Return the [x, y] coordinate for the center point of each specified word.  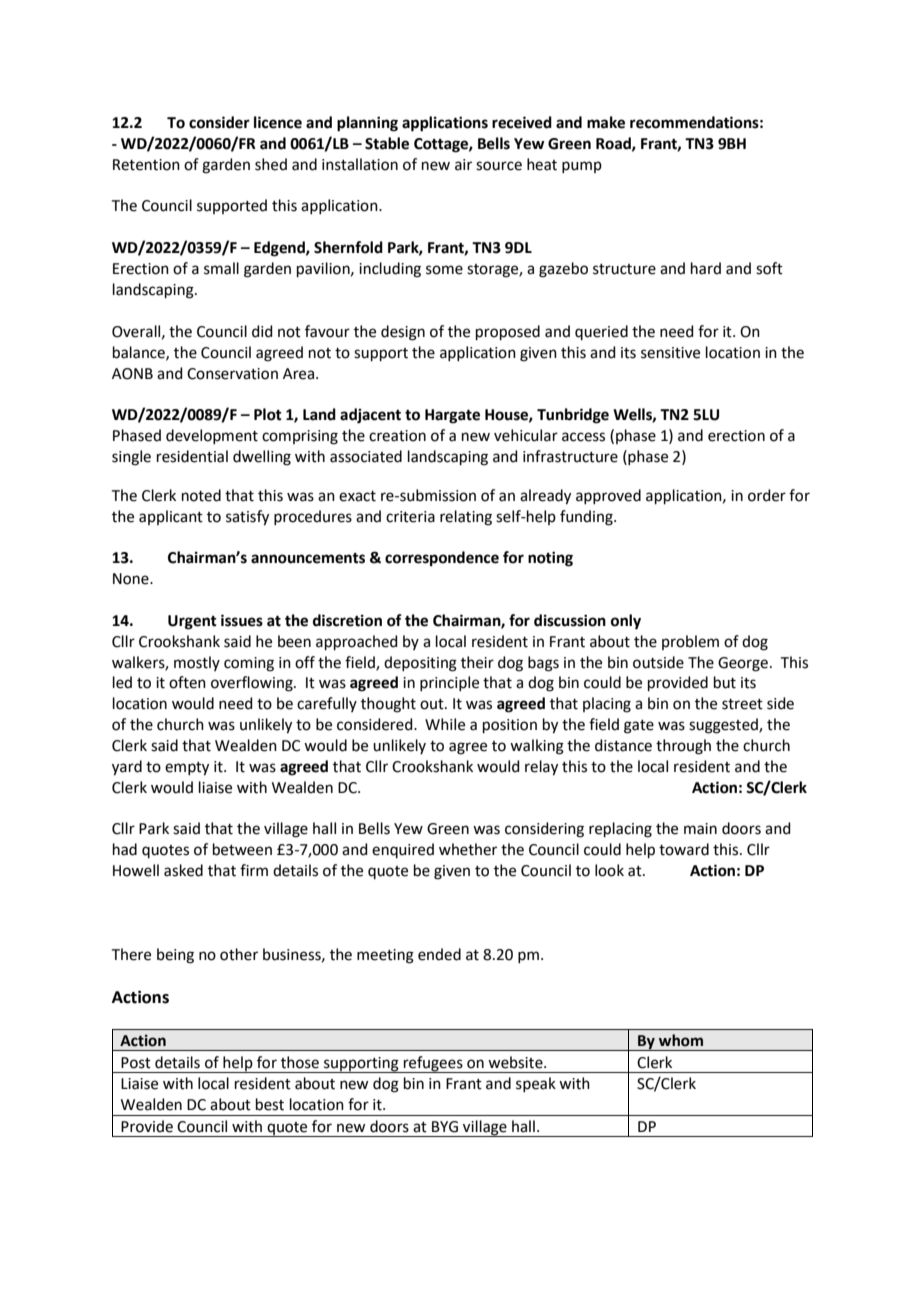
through [683, 747]
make [606, 122]
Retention [146, 165]
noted [201, 495]
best [270, 1104]
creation [397, 436]
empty [187, 769]
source [499, 166]
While [445, 724]
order [767, 495]
